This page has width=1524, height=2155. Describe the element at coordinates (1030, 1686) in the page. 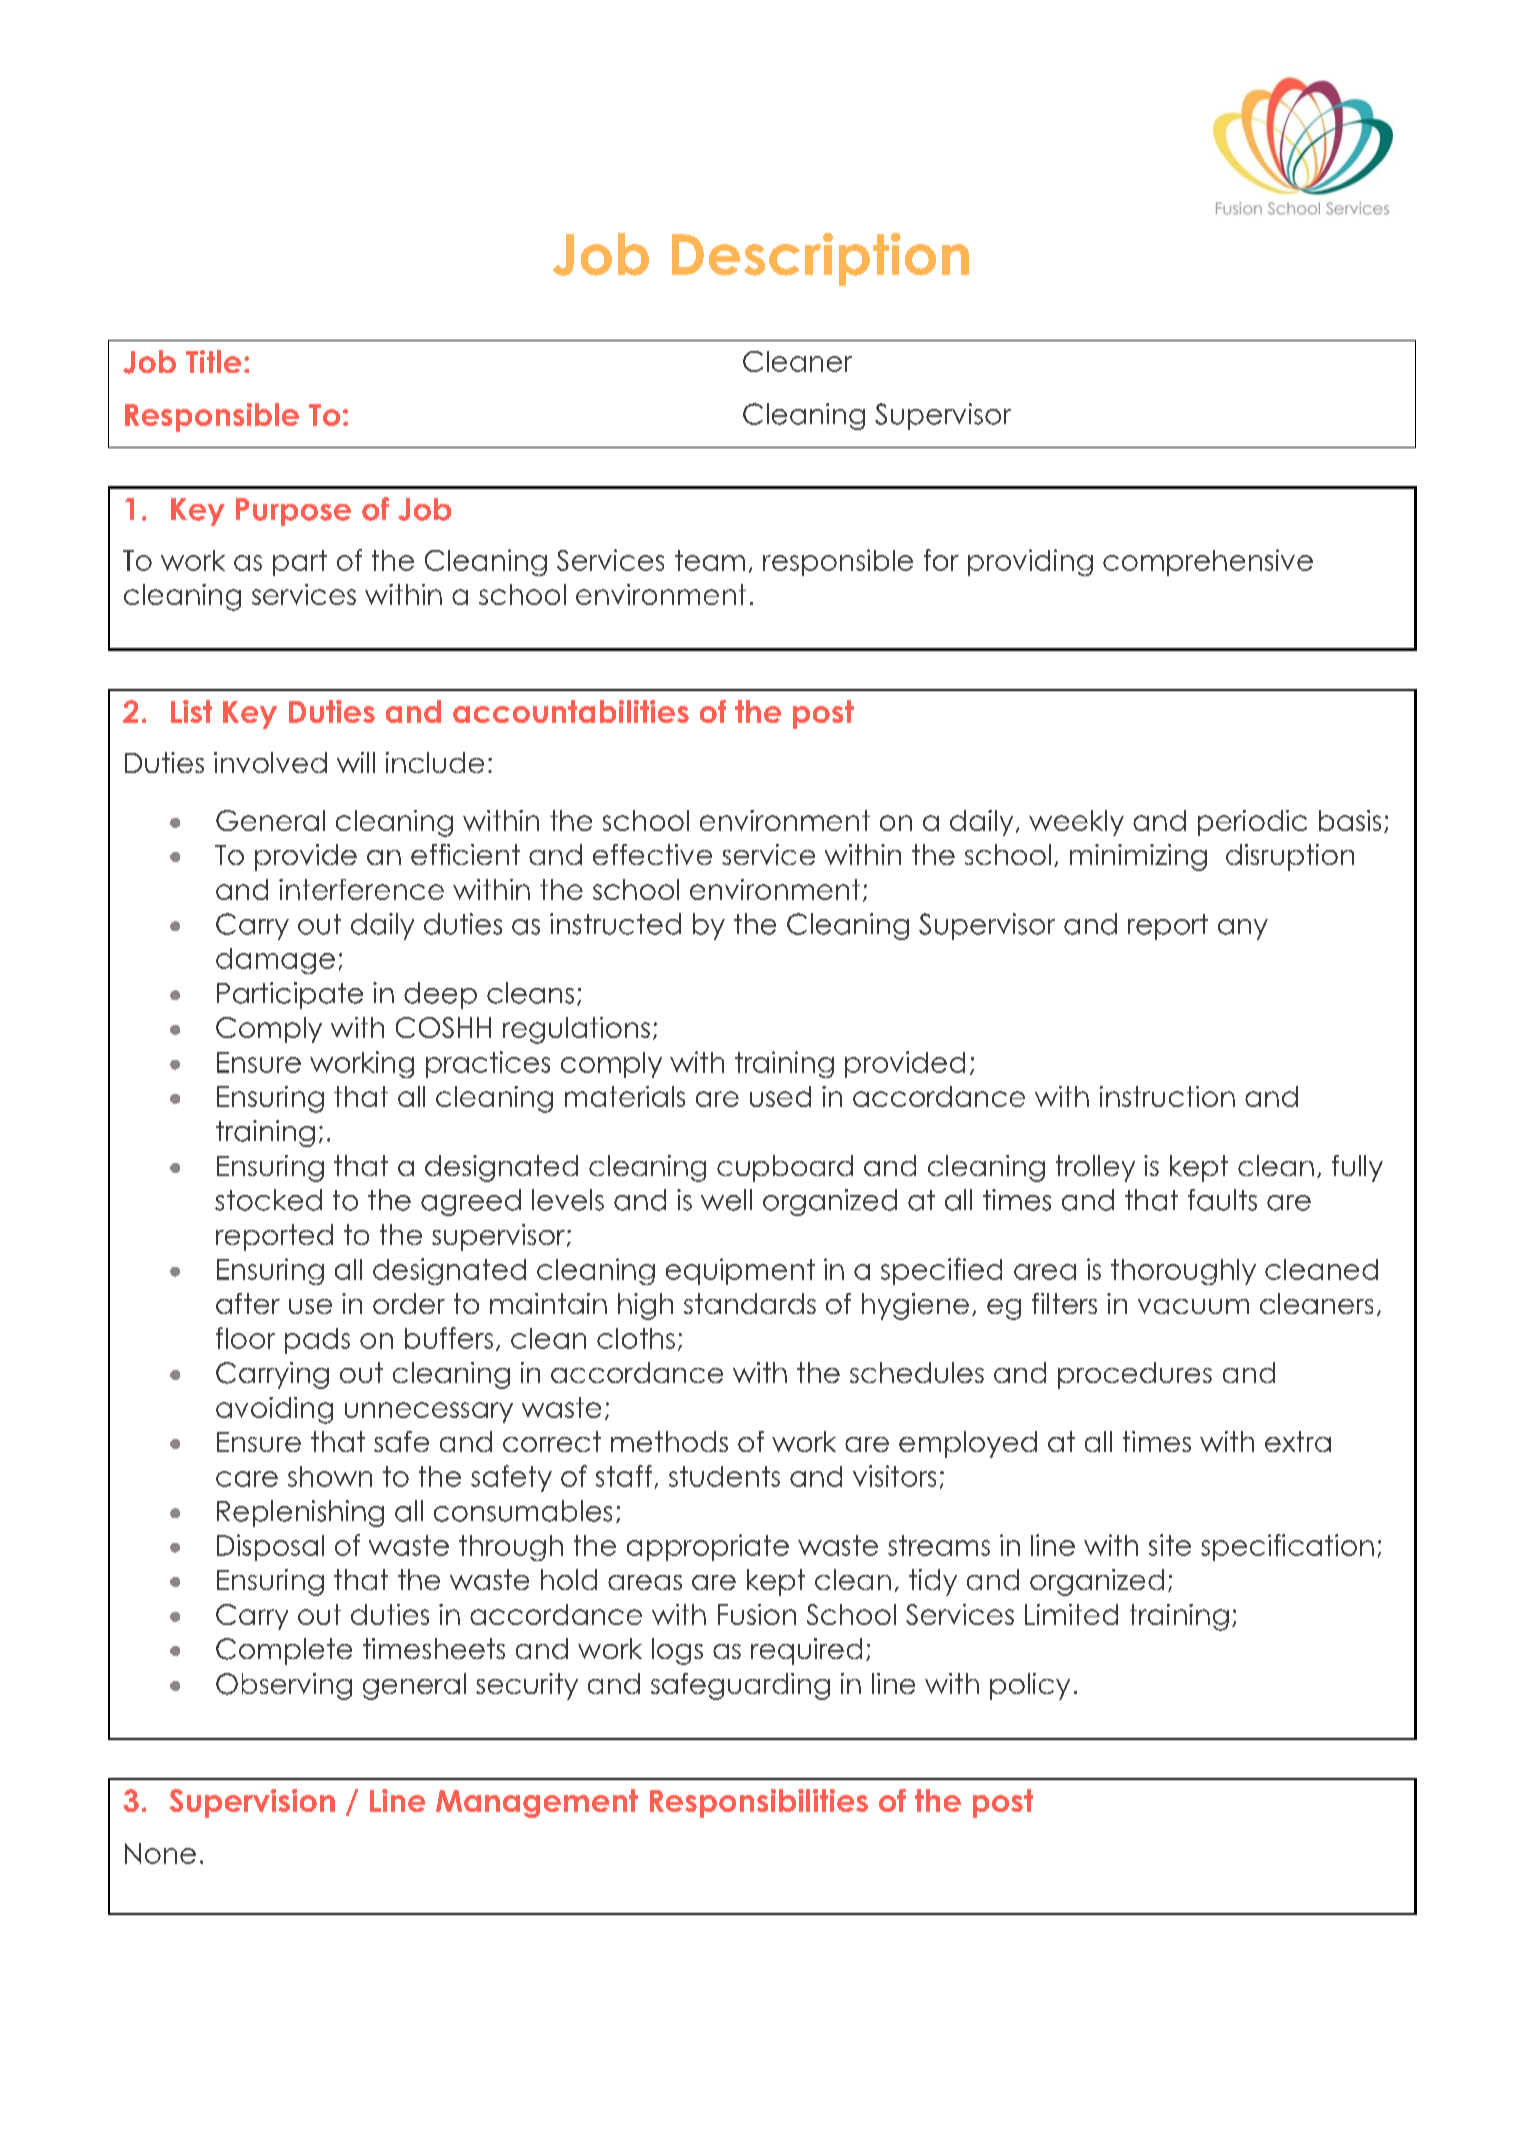

I see `policy` at that location.
